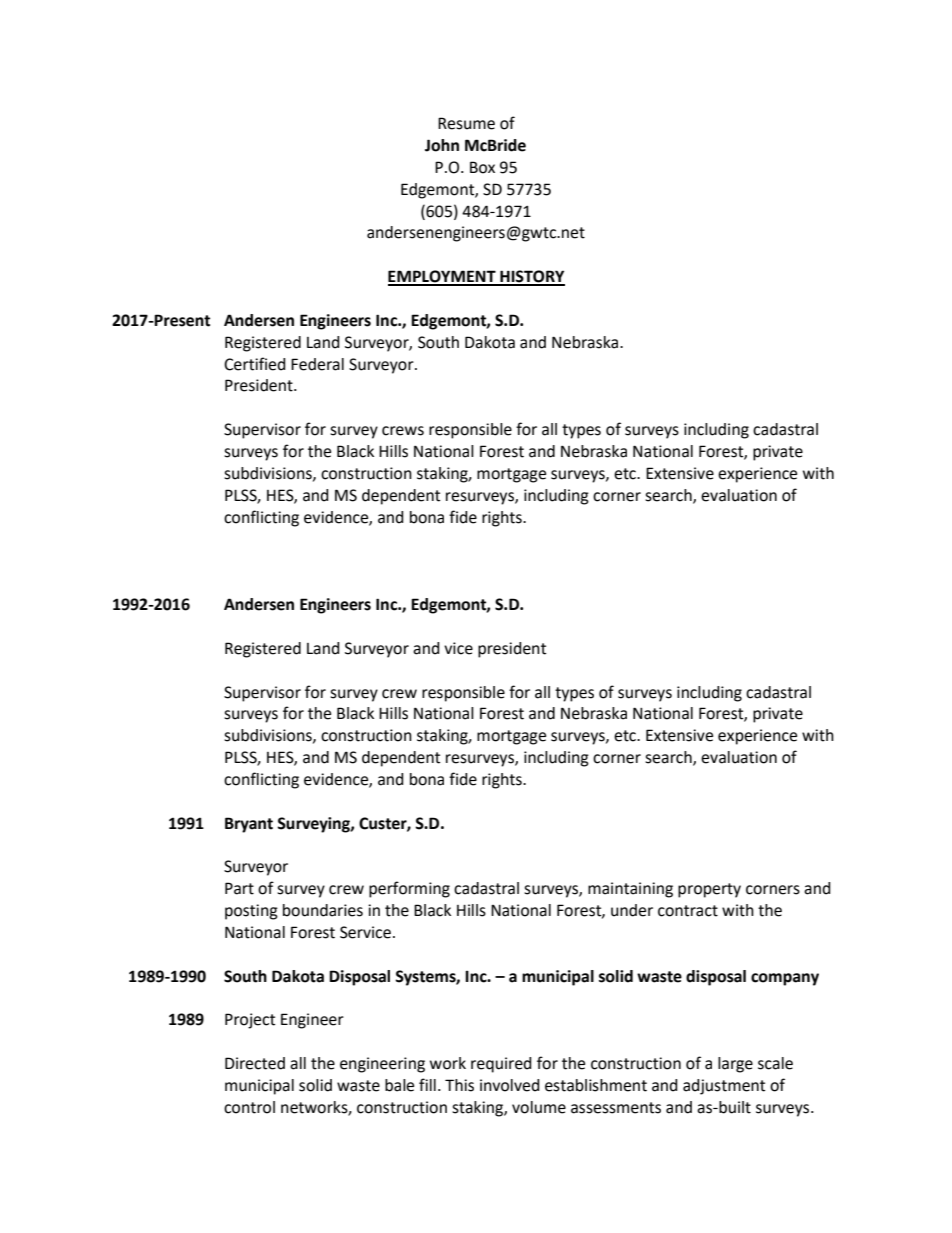 The image size is (952, 1233). Describe the element at coordinates (255, 1063) in the document. I see `Directed` at that location.
